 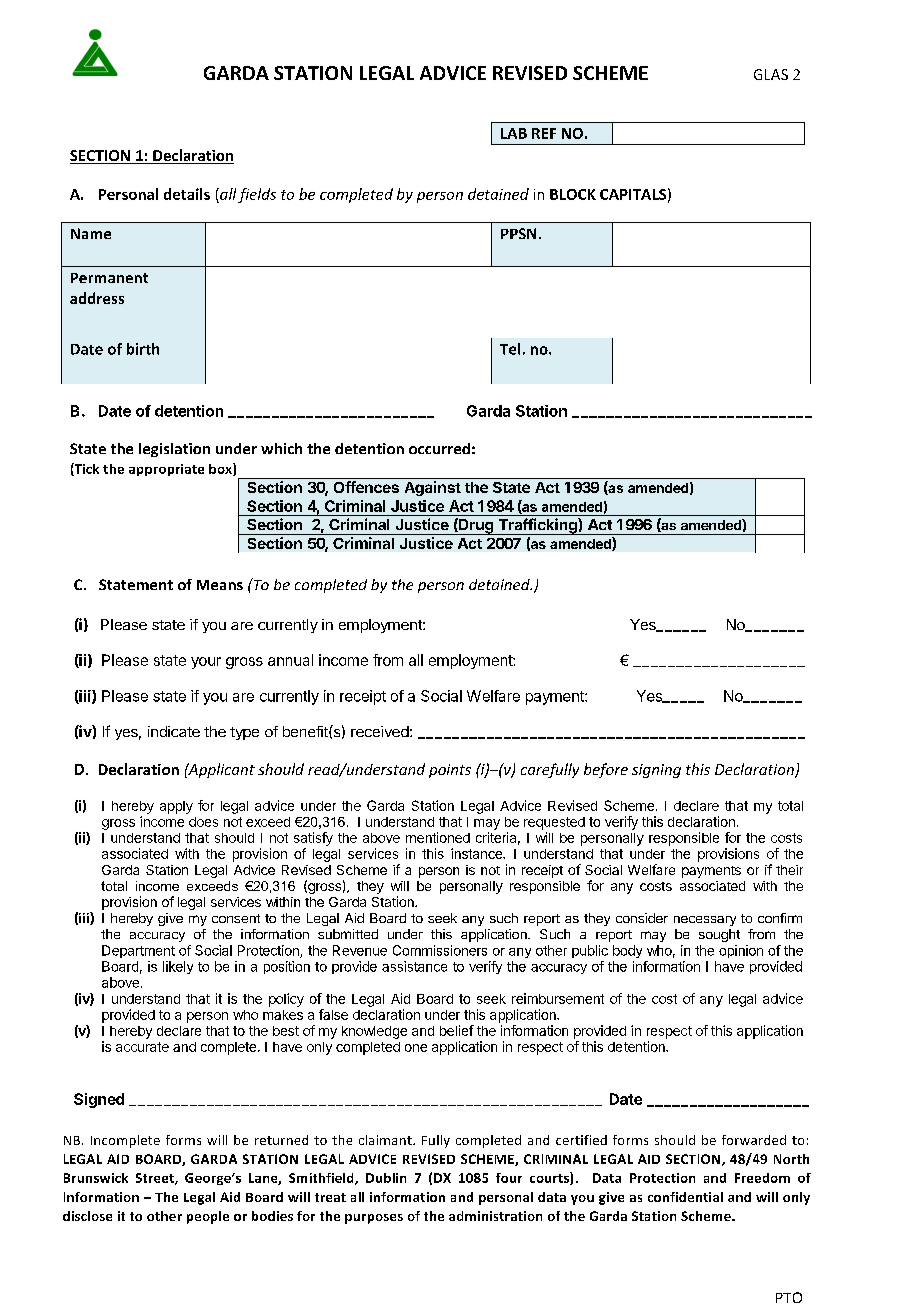 What do you see at coordinates (380, 731) in the screenshot?
I see `received` at bounding box center [380, 731].
